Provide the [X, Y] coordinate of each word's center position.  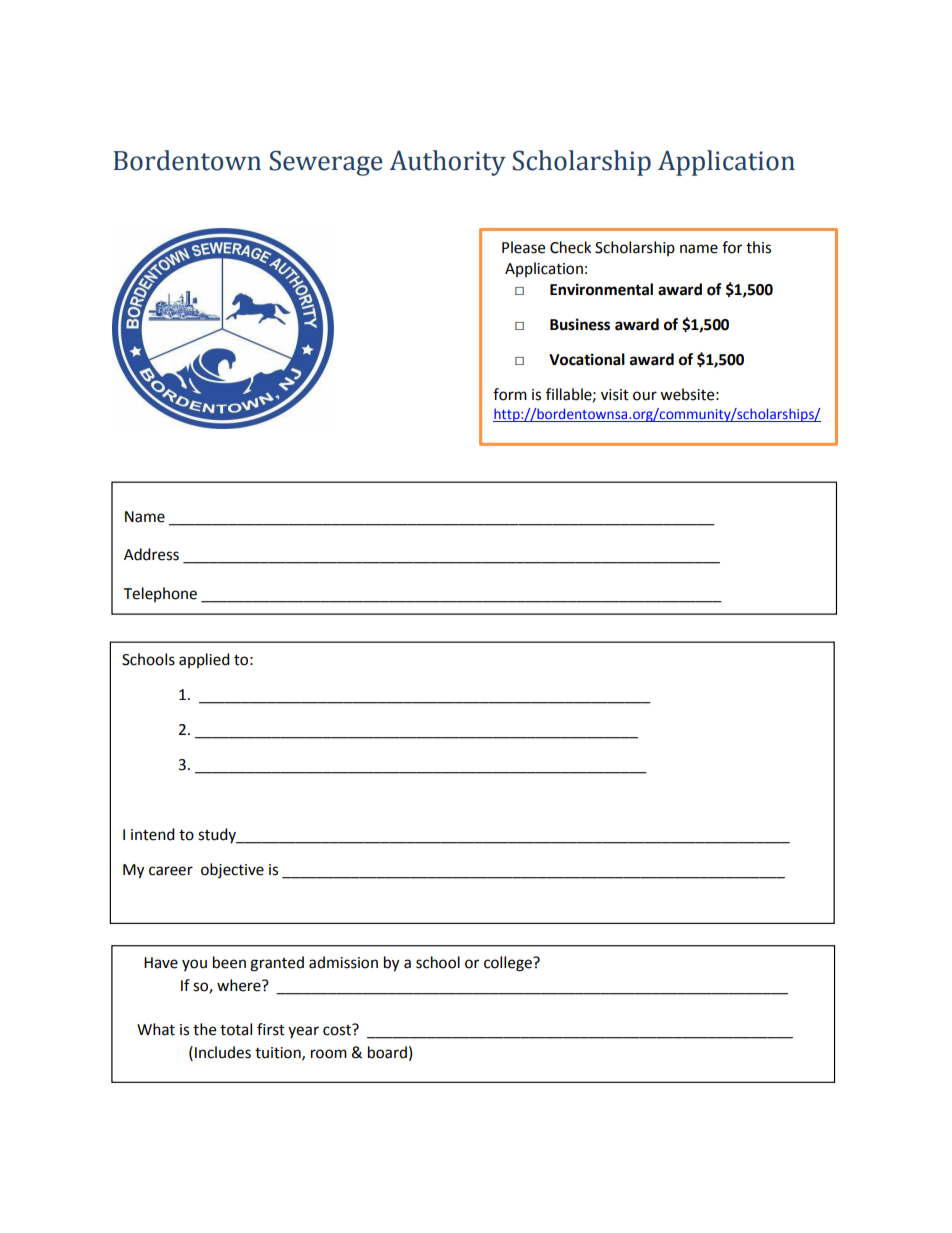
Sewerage [326, 163]
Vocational [587, 359]
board [387, 1052]
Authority [448, 163]
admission [343, 962]
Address [151, 554]
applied [204, 660]
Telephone [160, 594]
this [758, 247]
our [645, 396]
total [236, 1029]
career [171, 871]
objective [232, 870]
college [509, 964]
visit [615, 395]
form [510, 394]
